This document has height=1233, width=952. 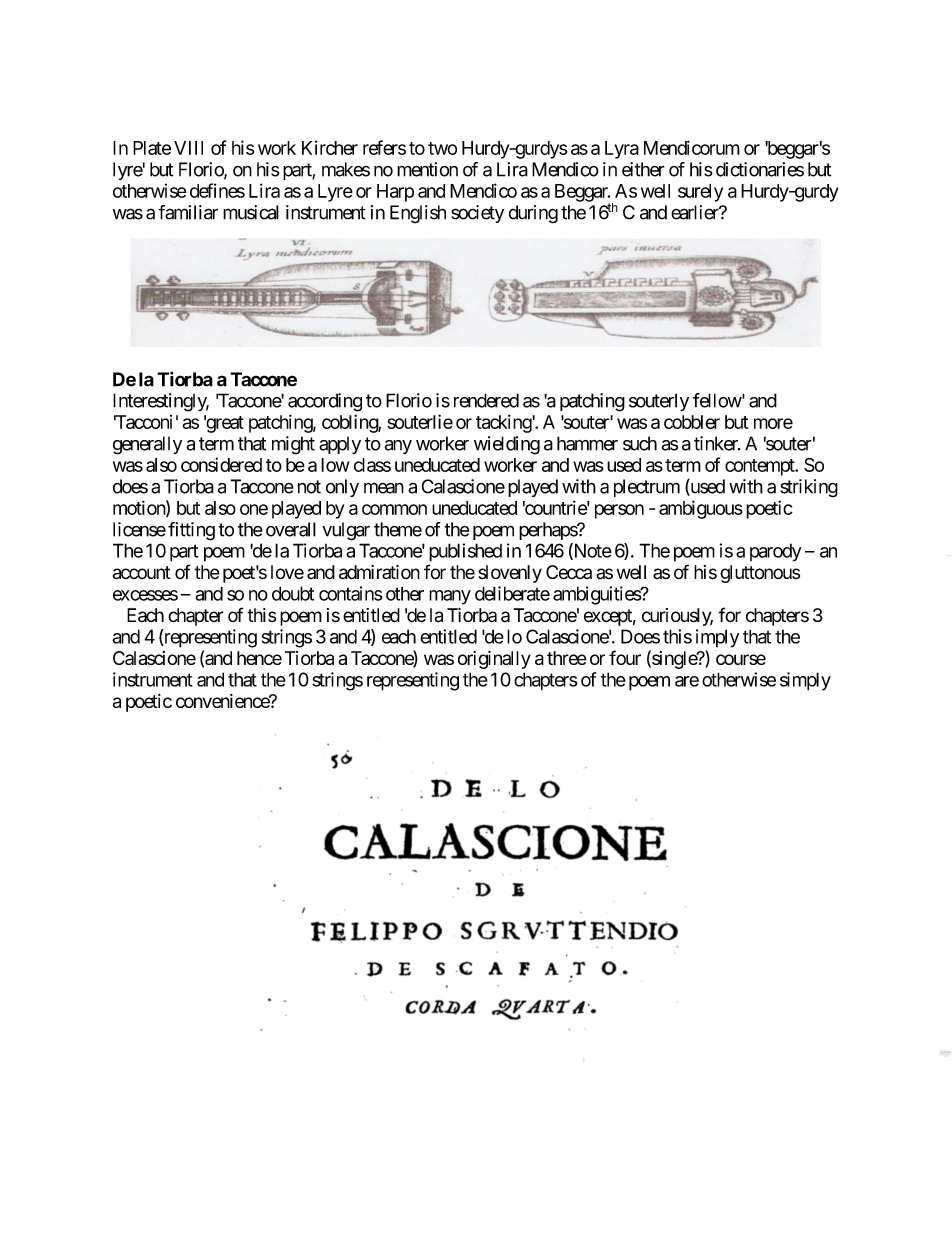 What do you see at coordinates (293, 593) in the document?
I see `doubt` at bounding box center [293, 593].
